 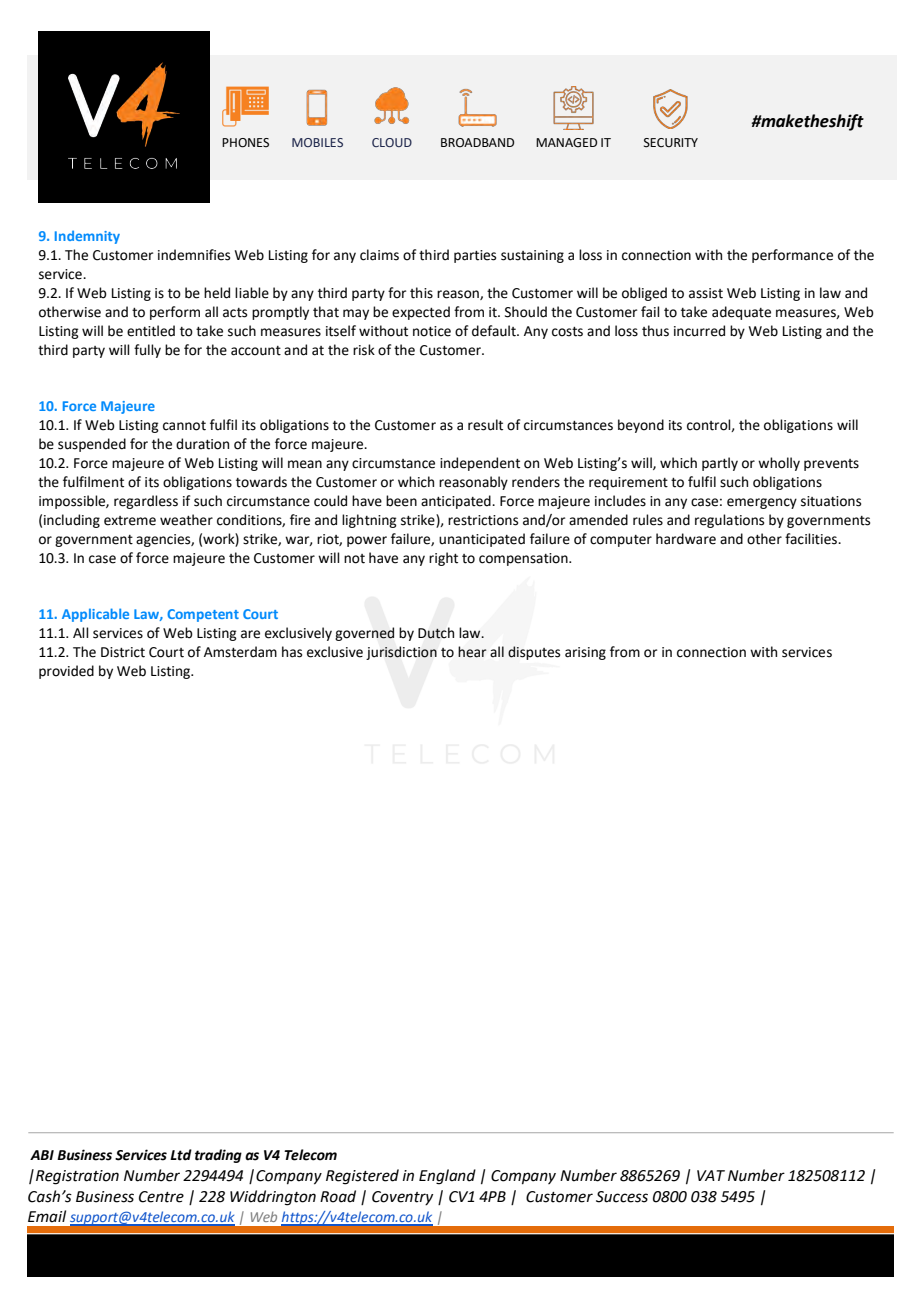 I want to click on VAT, so click(x=711, y=1175).
